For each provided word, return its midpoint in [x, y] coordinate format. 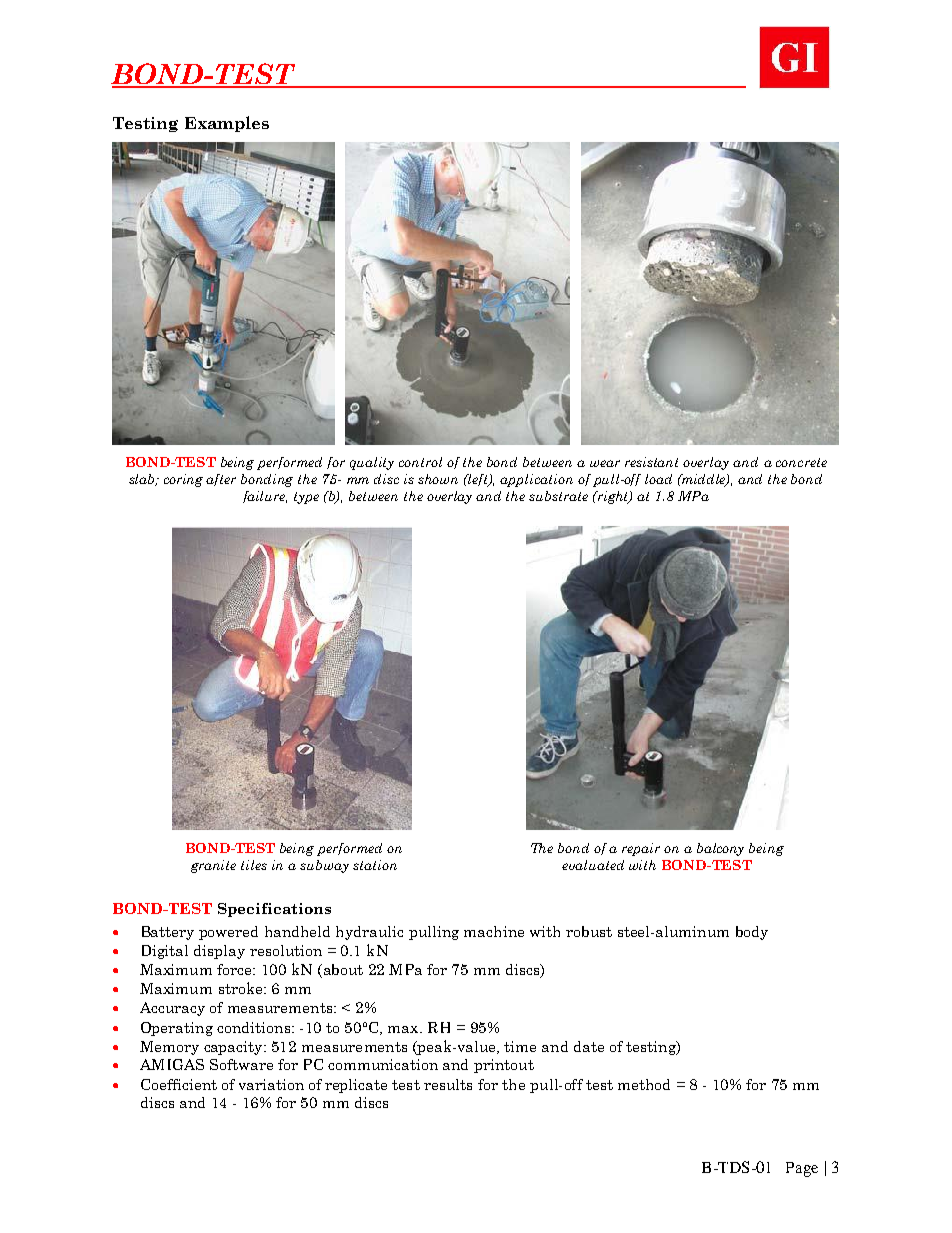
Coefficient [179, 1084]
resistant [651, 462]
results [448, 1084]
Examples [227, 124]
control [420, 462]
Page [802, 1169]
